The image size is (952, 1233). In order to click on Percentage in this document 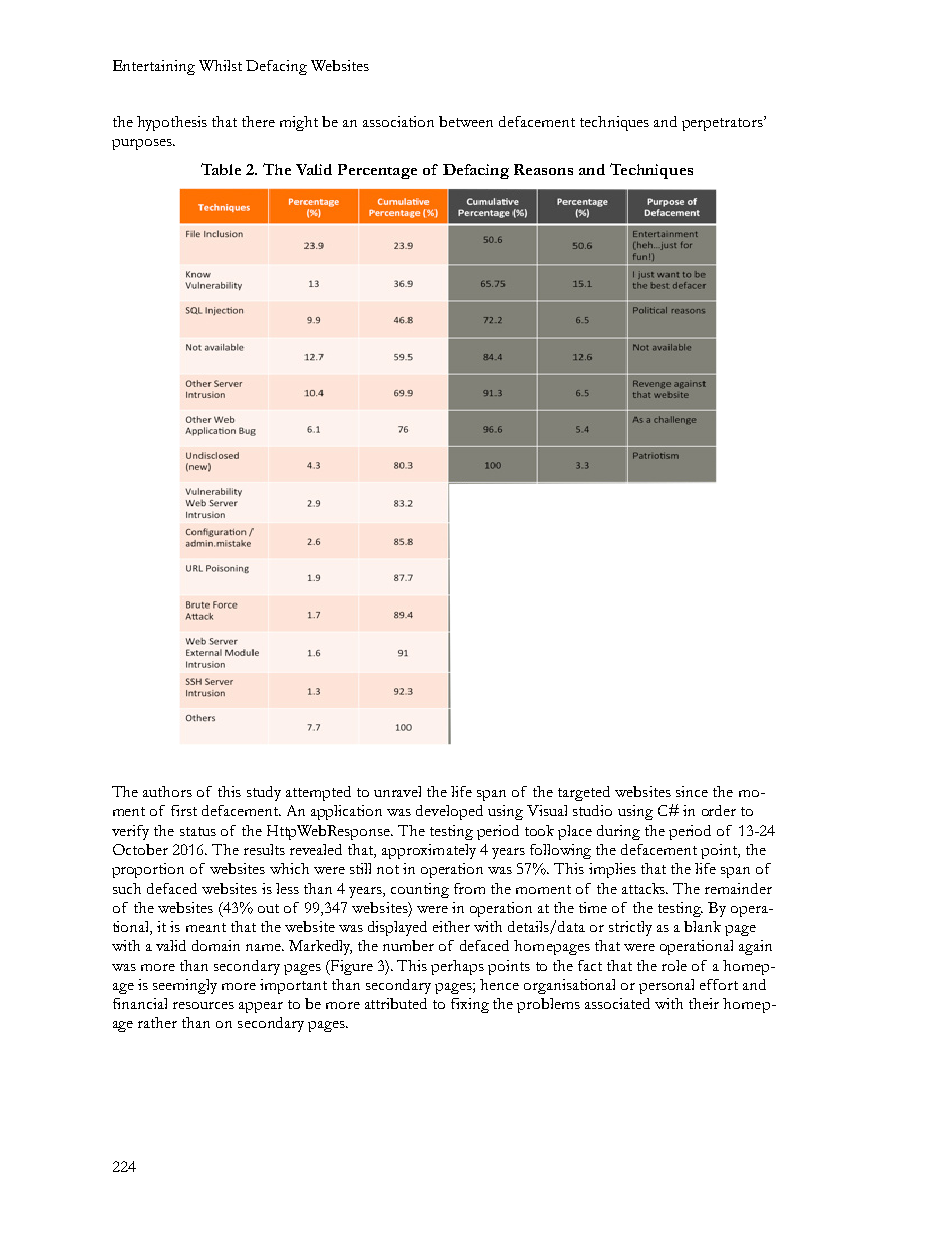, I will do `click(377, 171)`.
